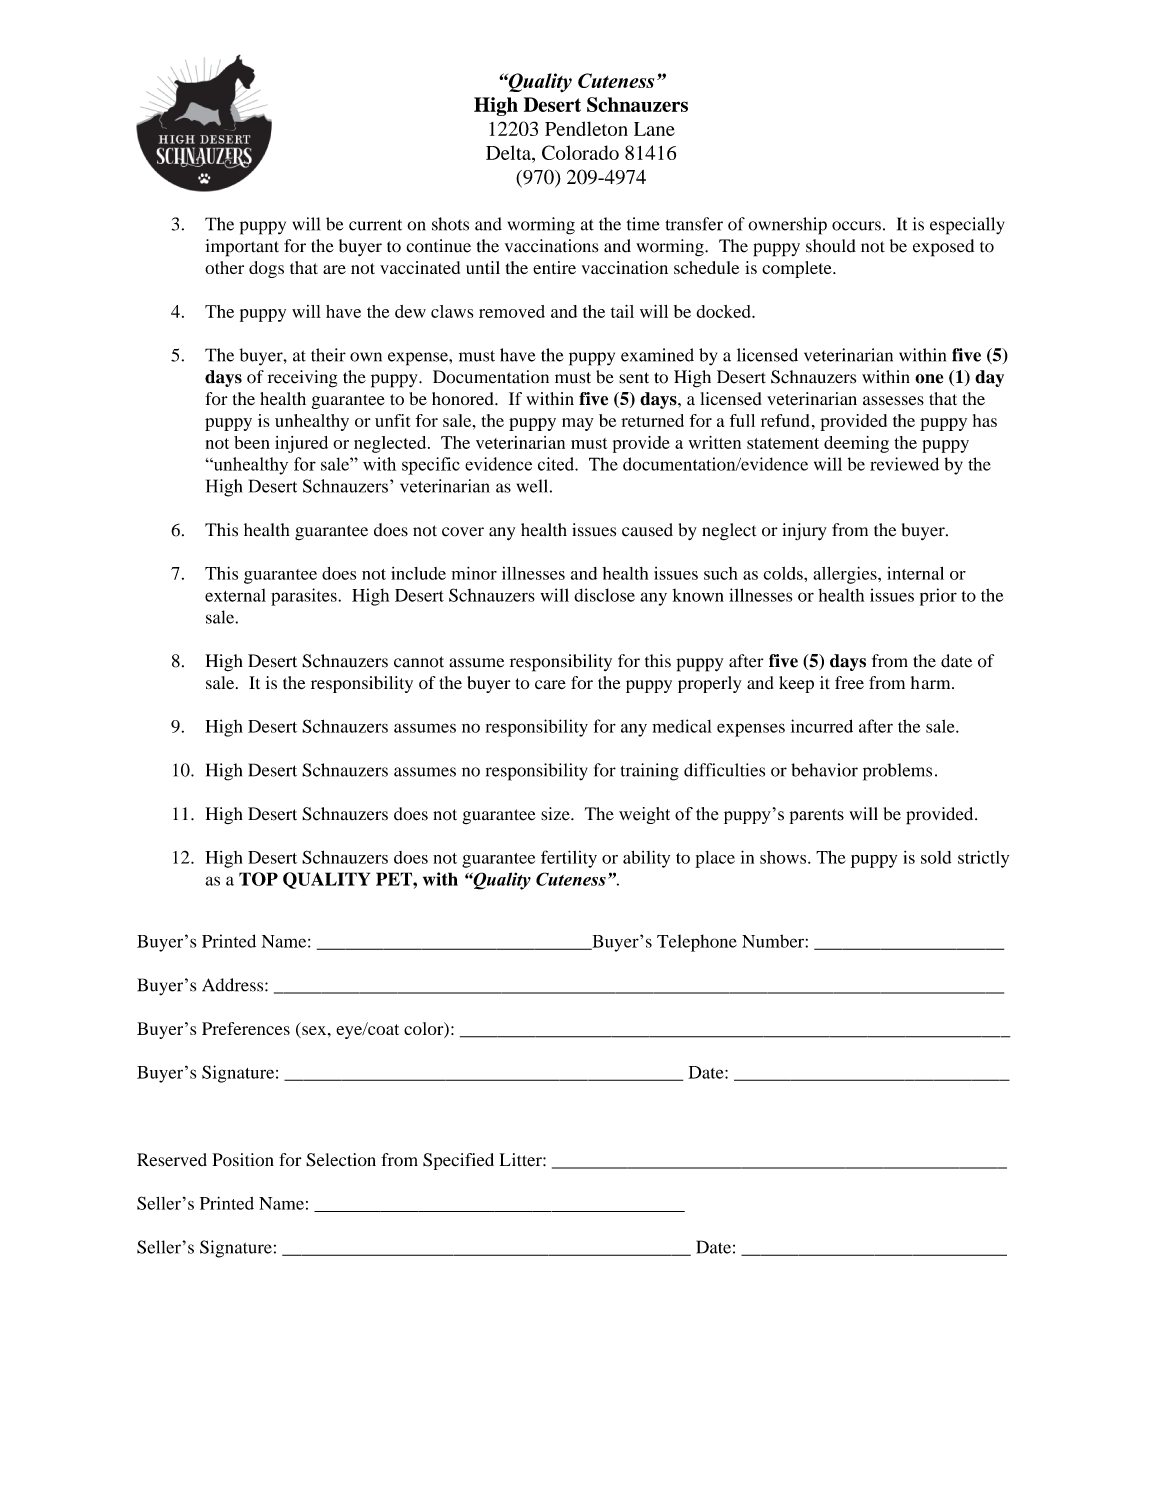 The height and width of the image is (1504, 1162). Describe the element at coordinates (897, 772) in the image. I see `problems` at that location.
